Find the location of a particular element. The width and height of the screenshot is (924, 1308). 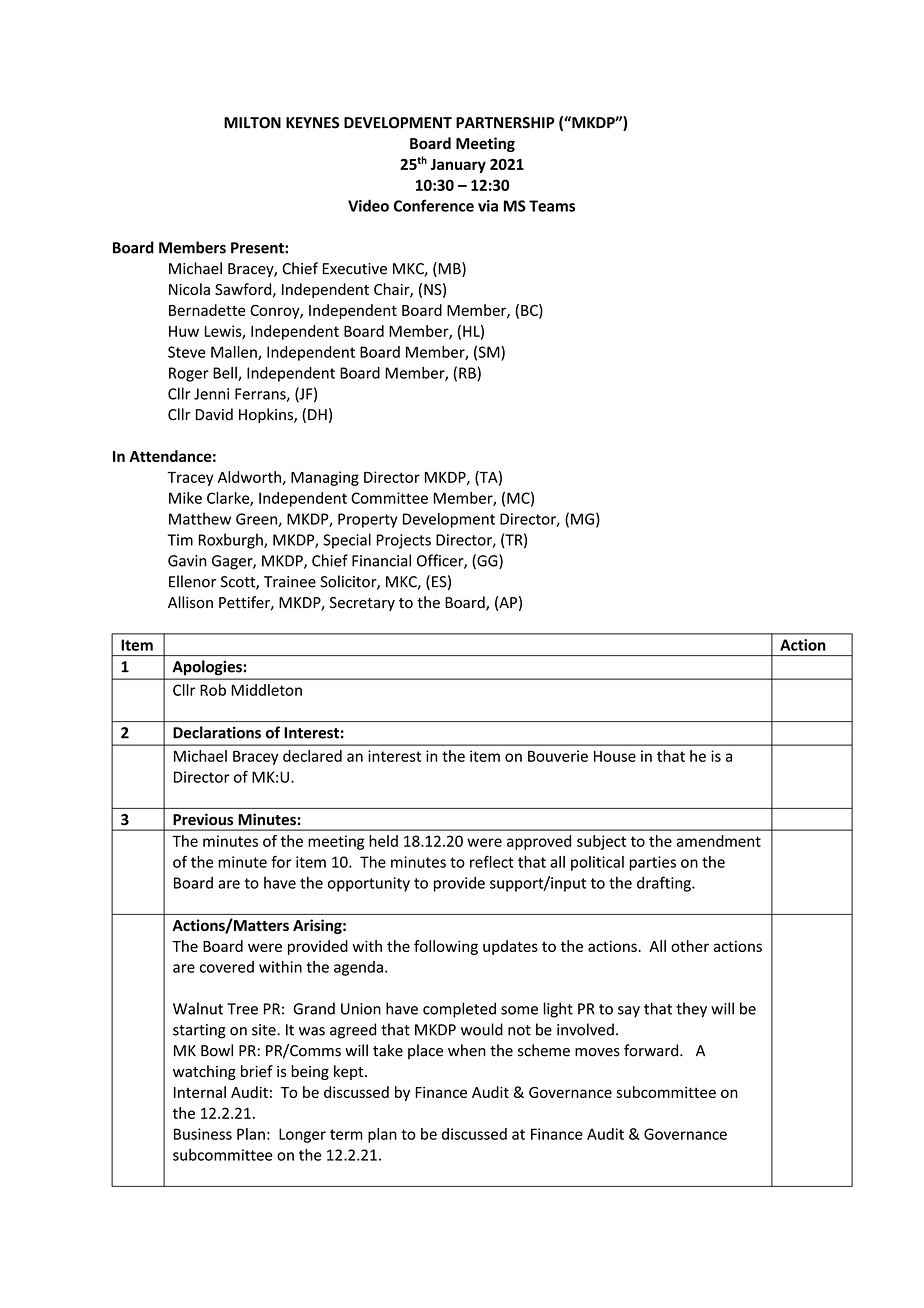

MILTON is located at coordinates (252, 123).
